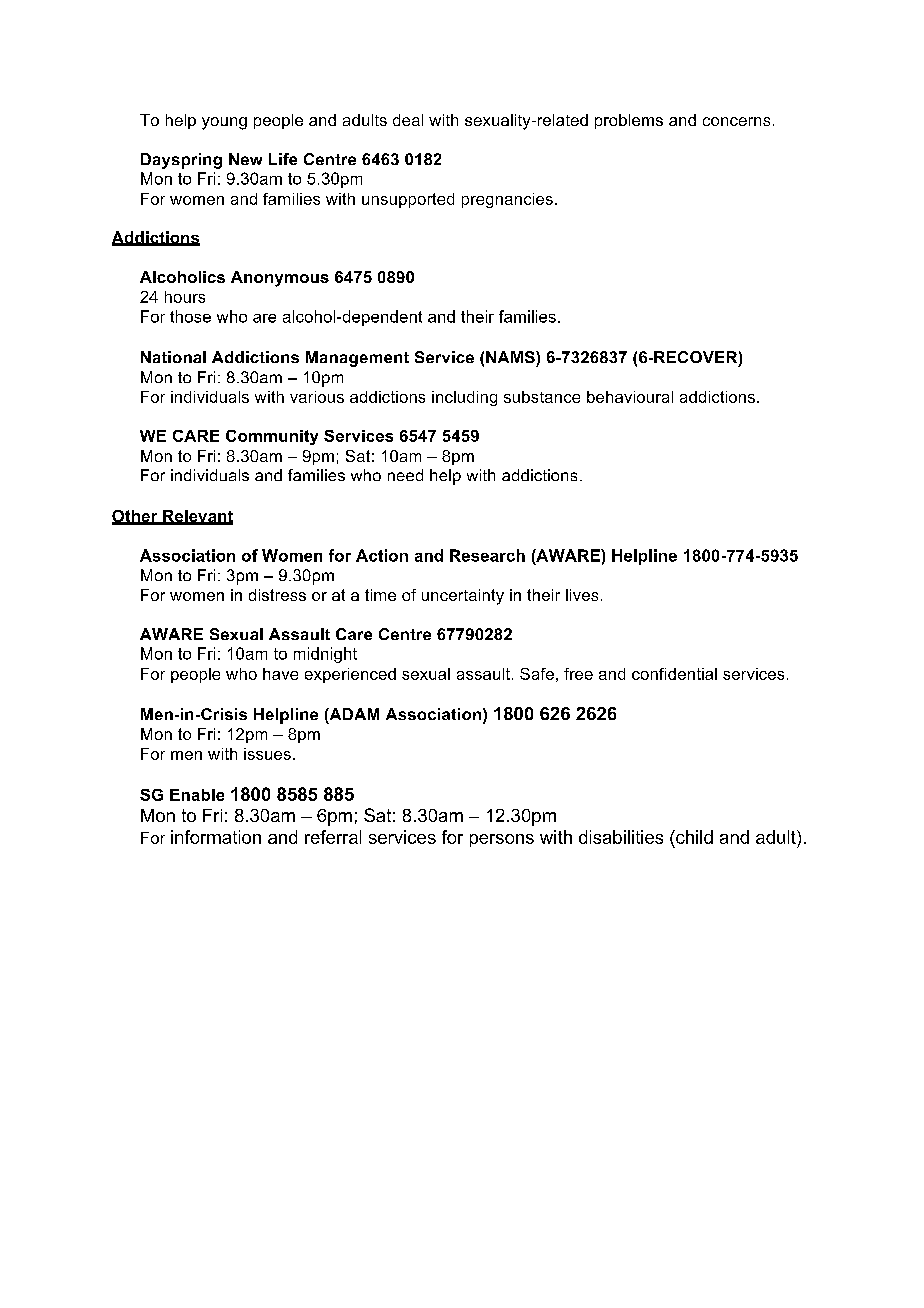  I want to click on substance, so click(542, 397).
